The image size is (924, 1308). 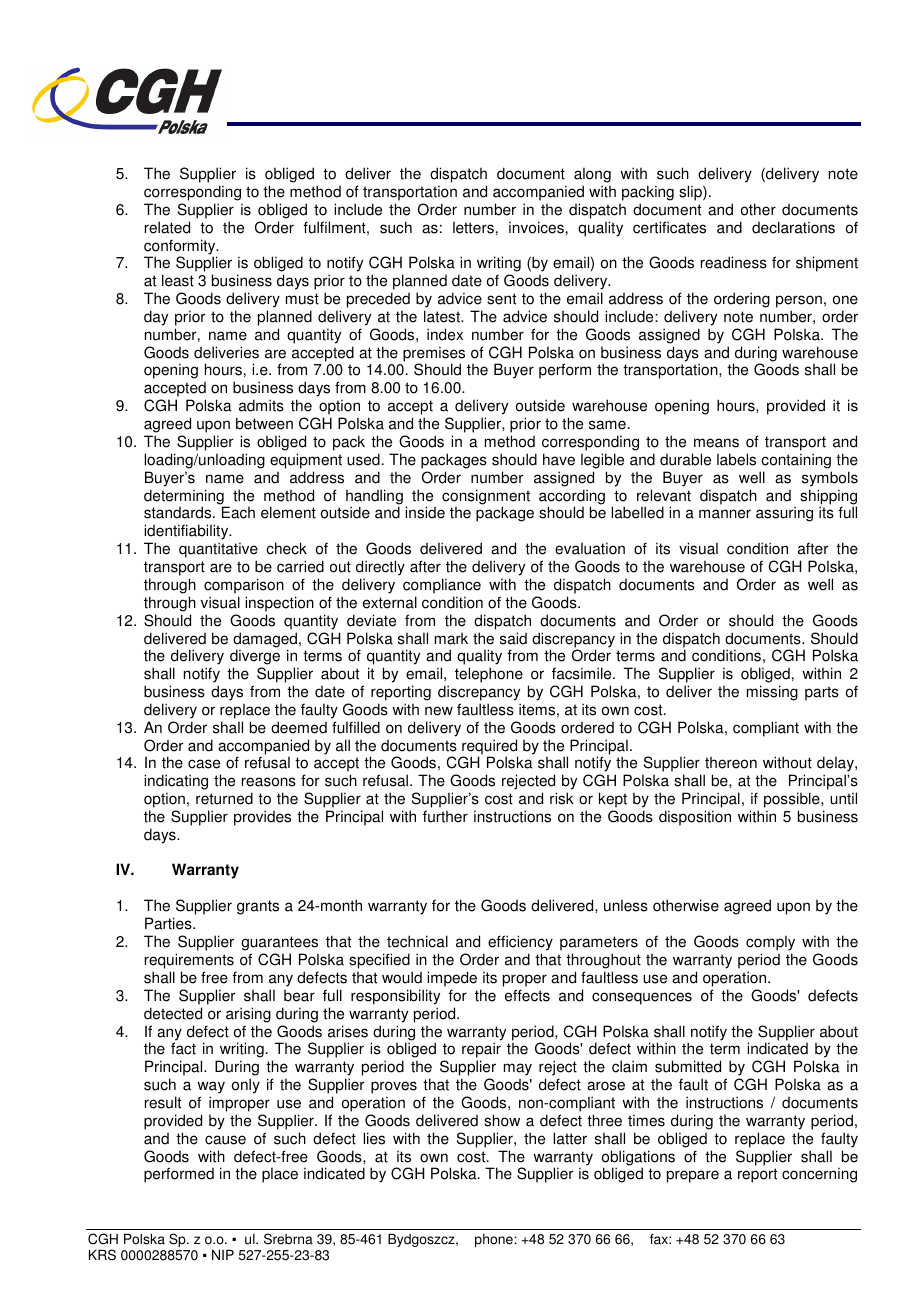 What do you see at coordinates (473, 227) in the screenshot?
I see `letters` at bounding box center [473, 227].
